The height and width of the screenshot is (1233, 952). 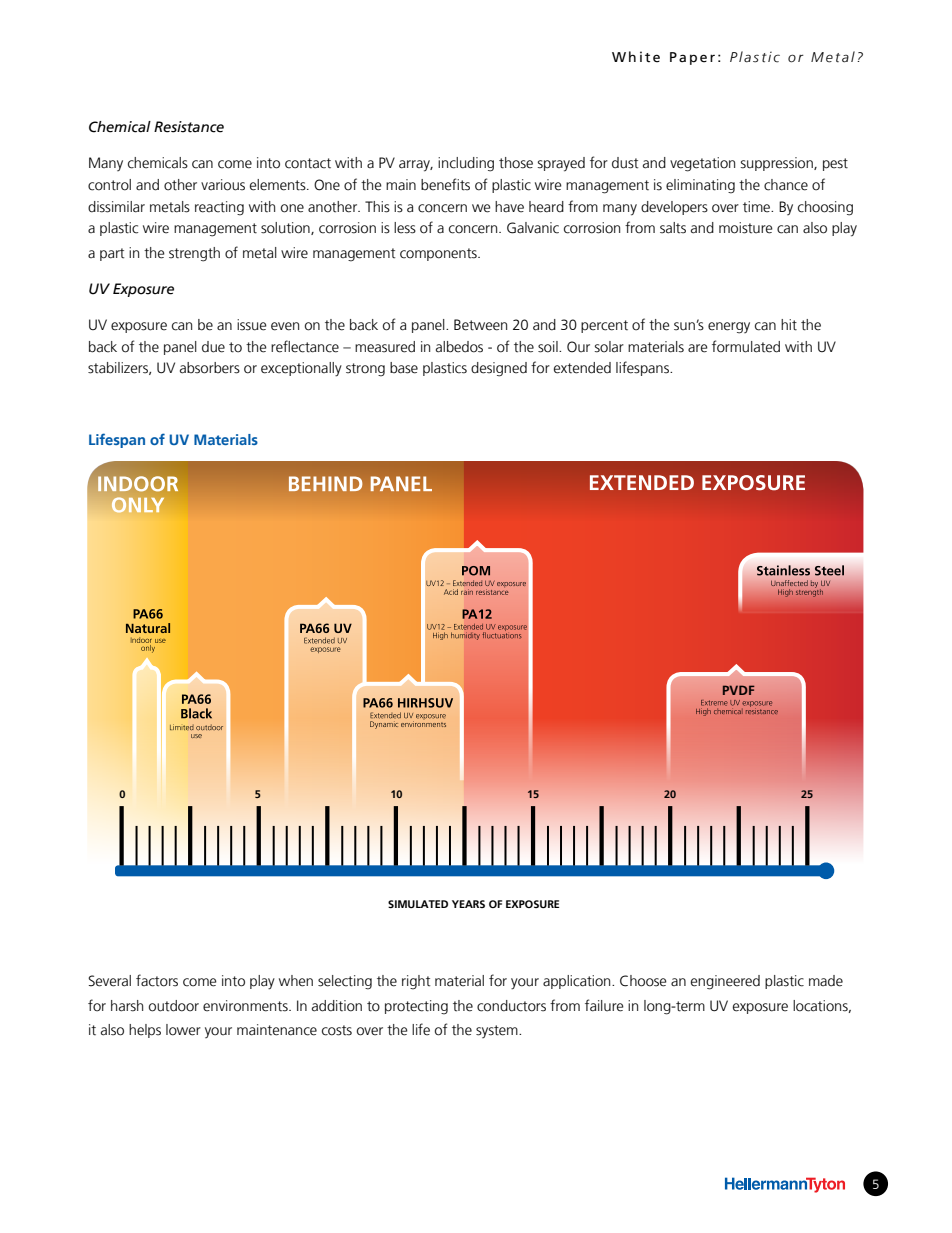 What do you see at coordinates (480, 325) in the screenshot?
I see `Between` at bounding box center [480, 325].
